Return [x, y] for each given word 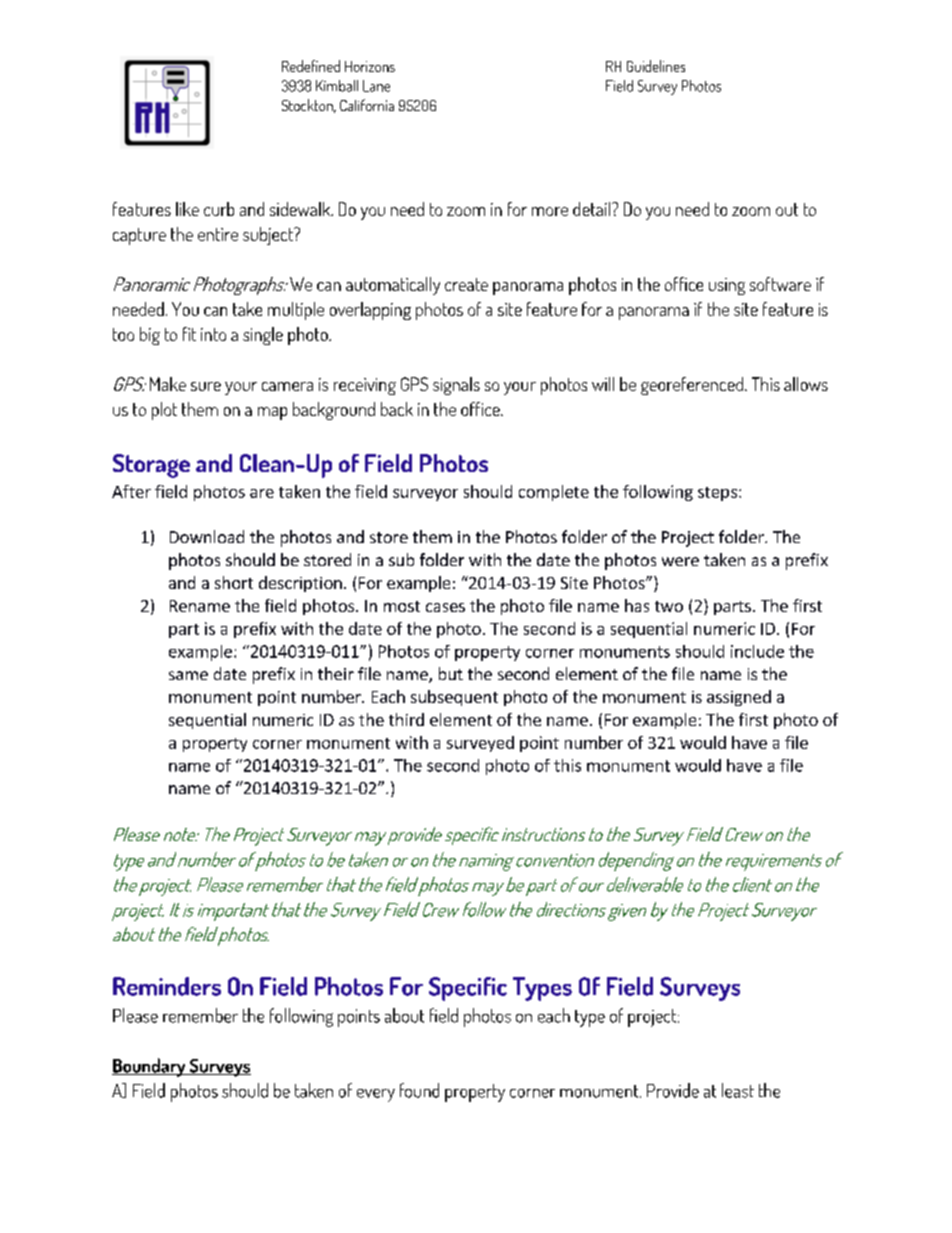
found [419, 1090]
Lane [376, 86]
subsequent [454, 698]
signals [456, 386]
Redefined [311, 66]
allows [806, 384]
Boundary [150, 1067]
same [188, 675]
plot [164, 411]
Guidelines [656, 66]
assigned [739, 698]
